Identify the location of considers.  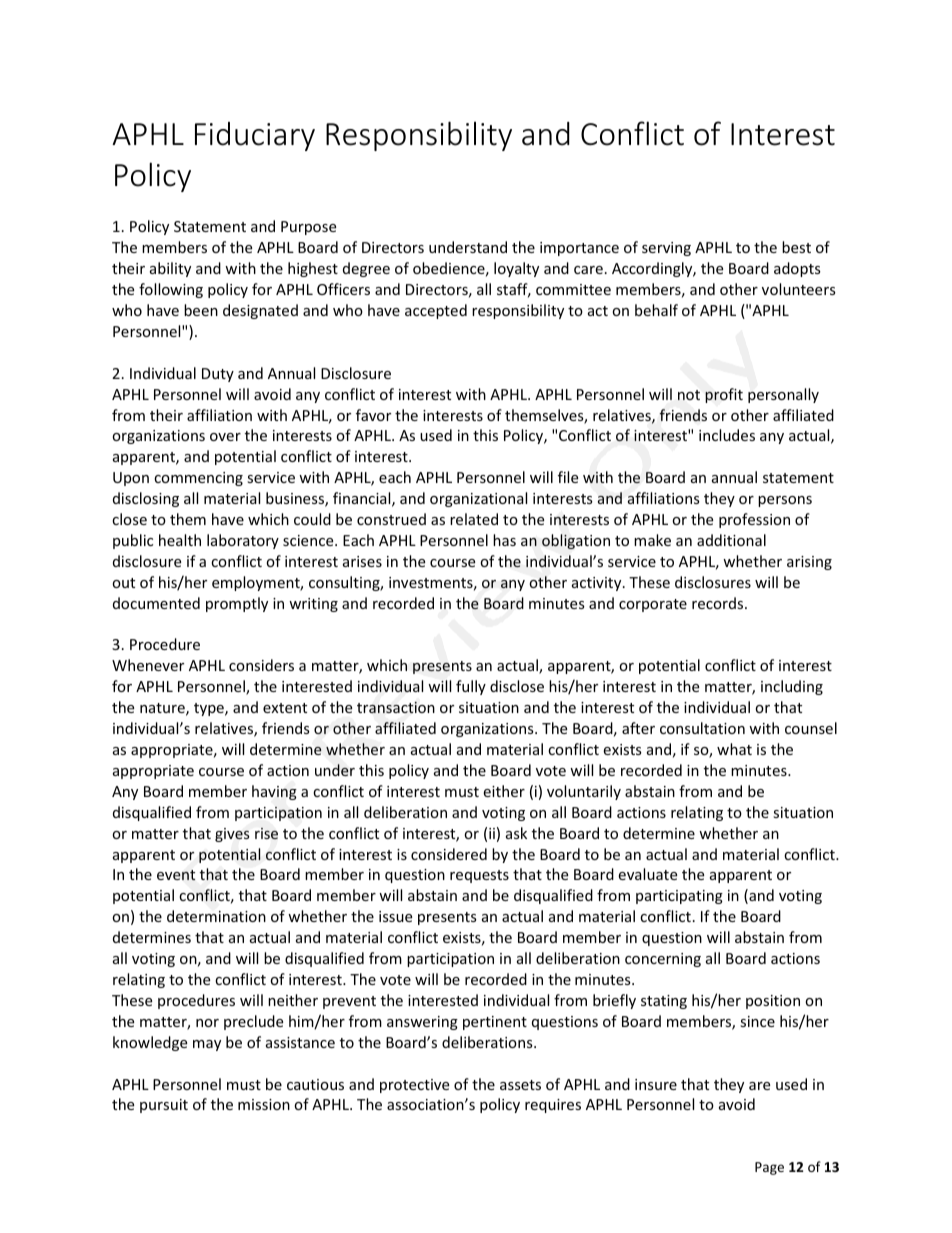
(261, 665).
